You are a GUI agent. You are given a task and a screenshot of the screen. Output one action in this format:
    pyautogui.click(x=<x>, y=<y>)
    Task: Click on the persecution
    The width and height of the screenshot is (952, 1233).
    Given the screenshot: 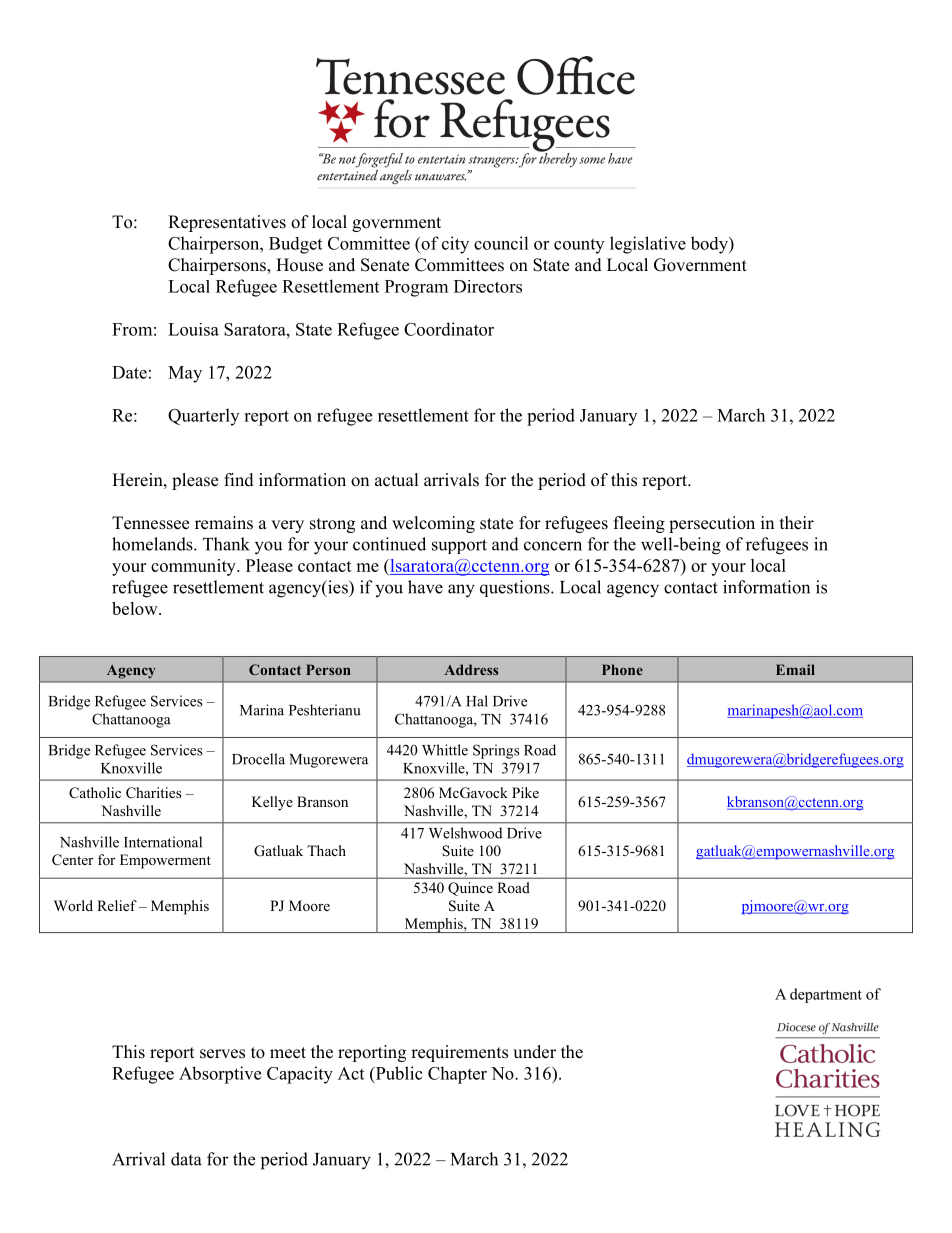 What is the action you would take?
    pyautogui.click(x=712, y=524)
